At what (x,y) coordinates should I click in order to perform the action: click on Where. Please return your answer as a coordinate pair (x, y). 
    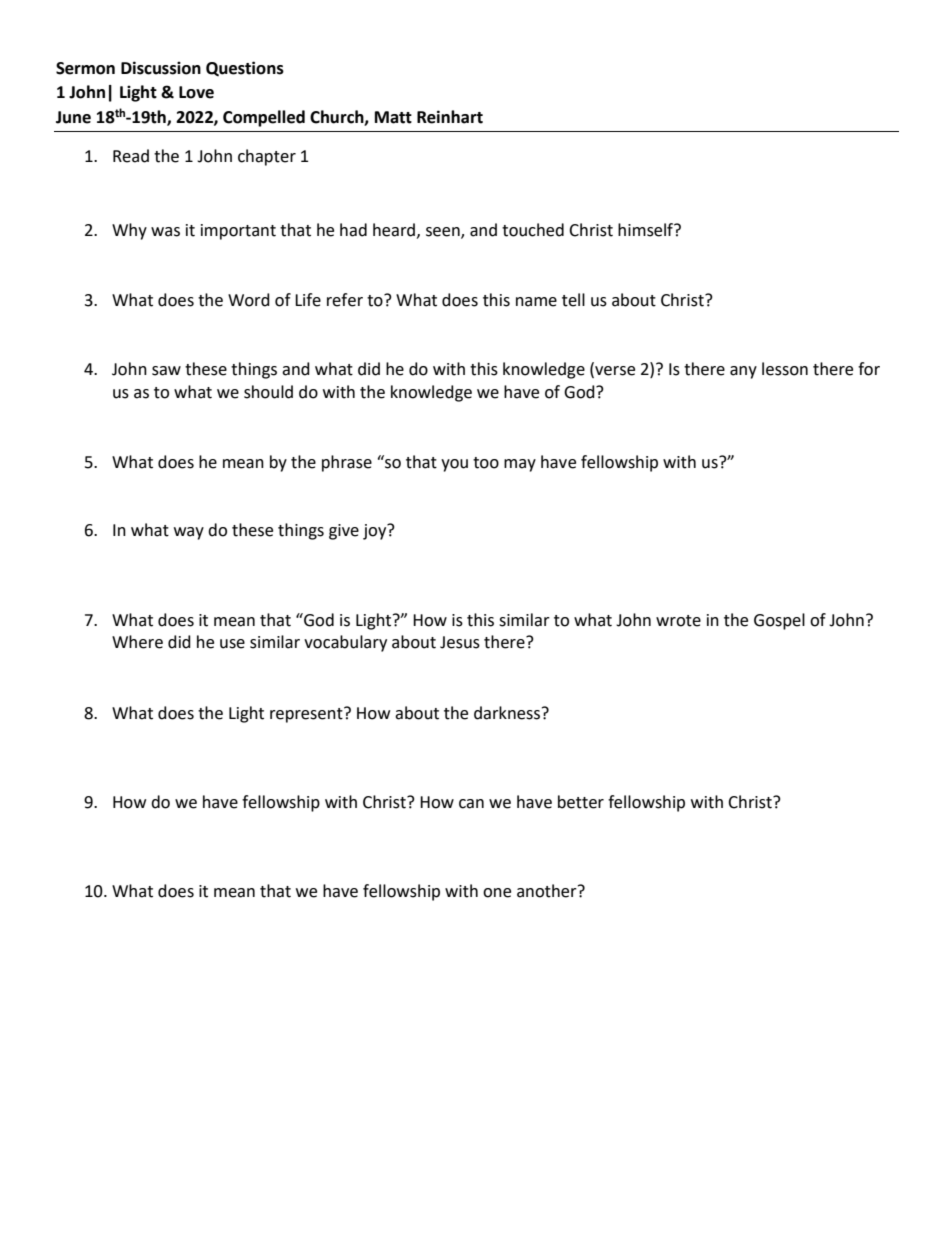
    Looking at the image, I should click on (137, 642).
